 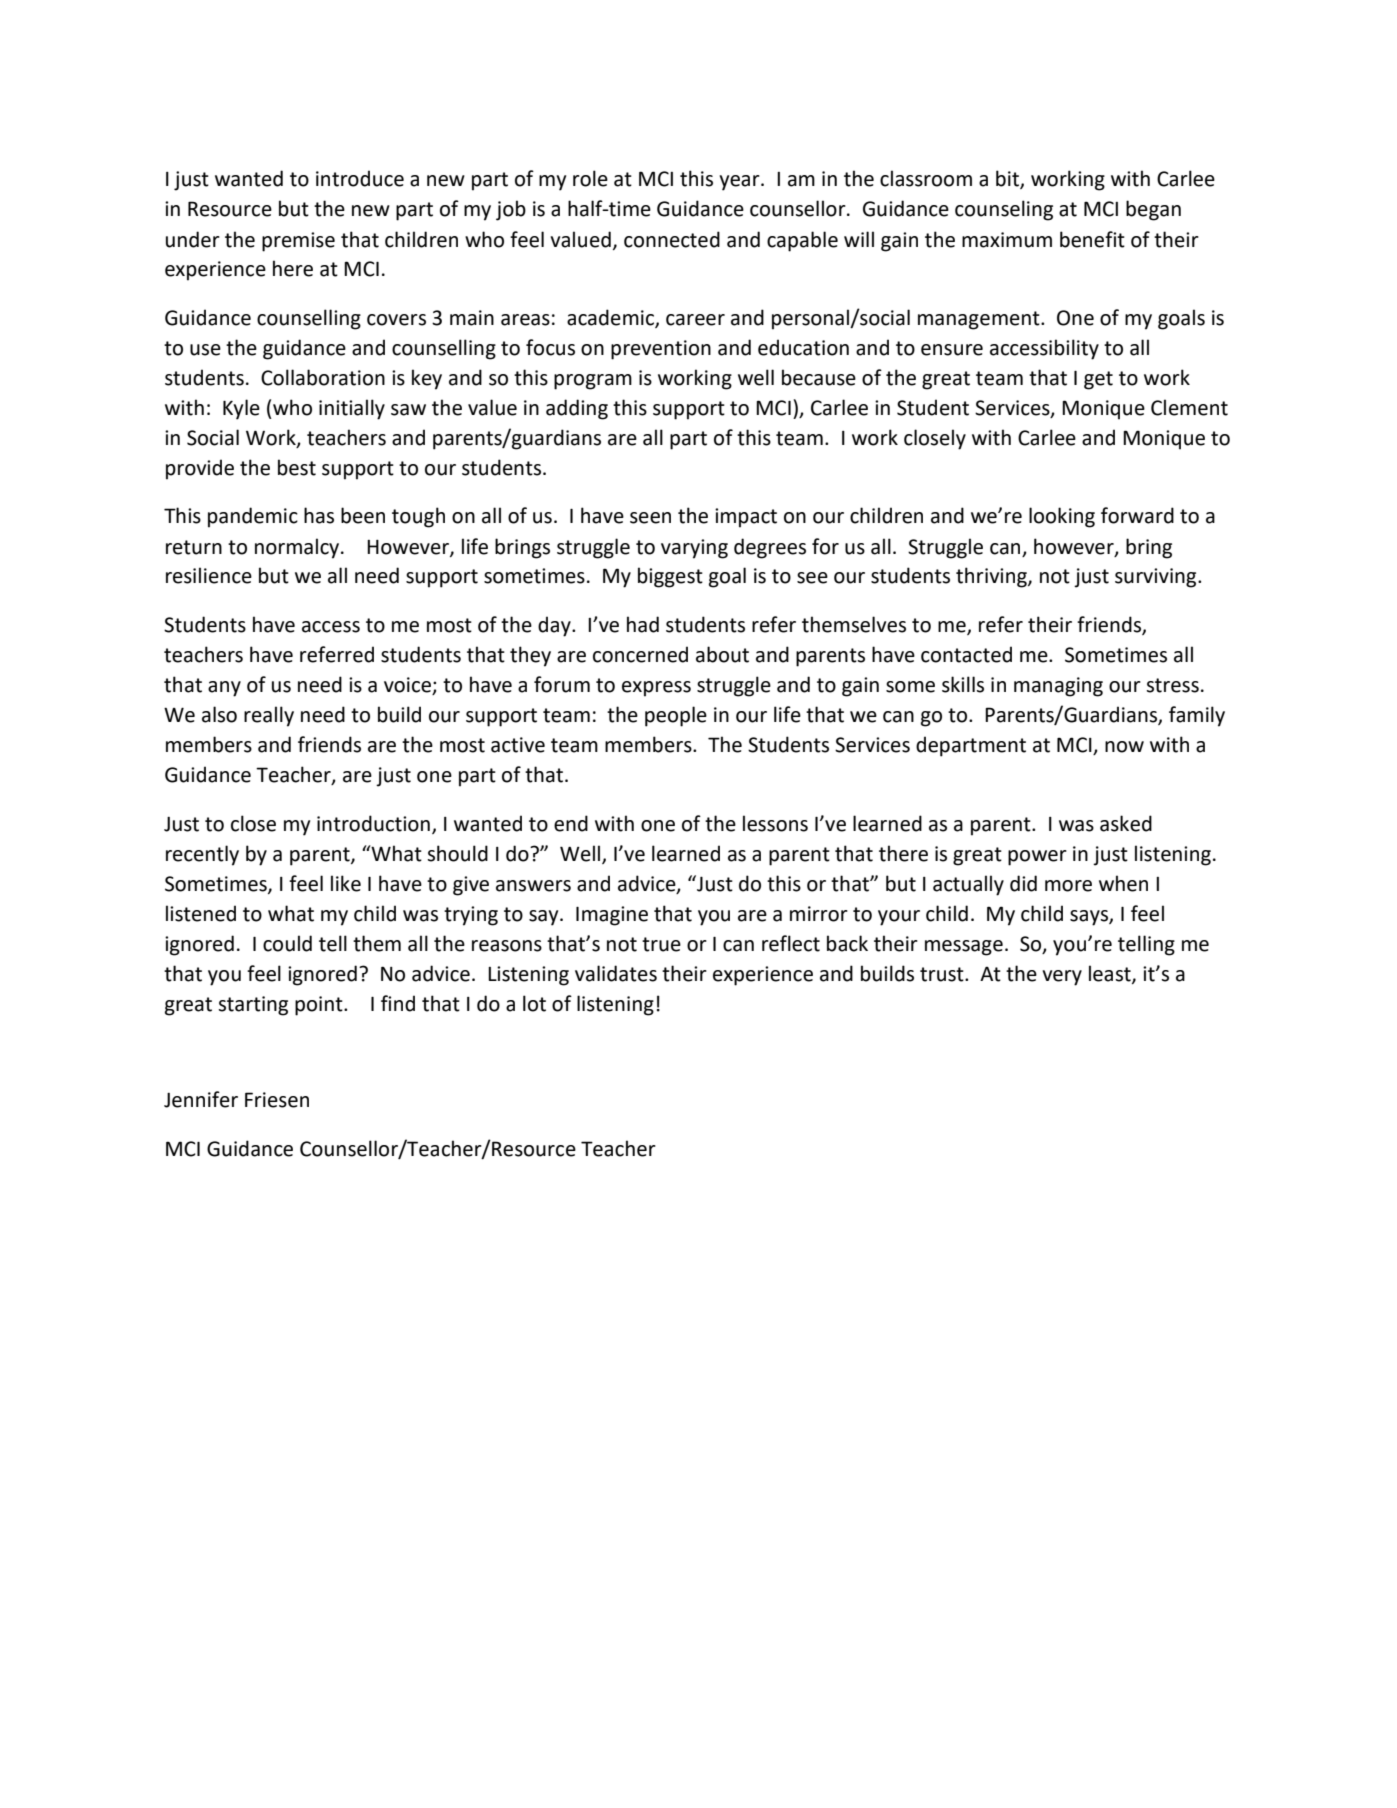 I want to click on lessons, so click(x=775, y=823).
